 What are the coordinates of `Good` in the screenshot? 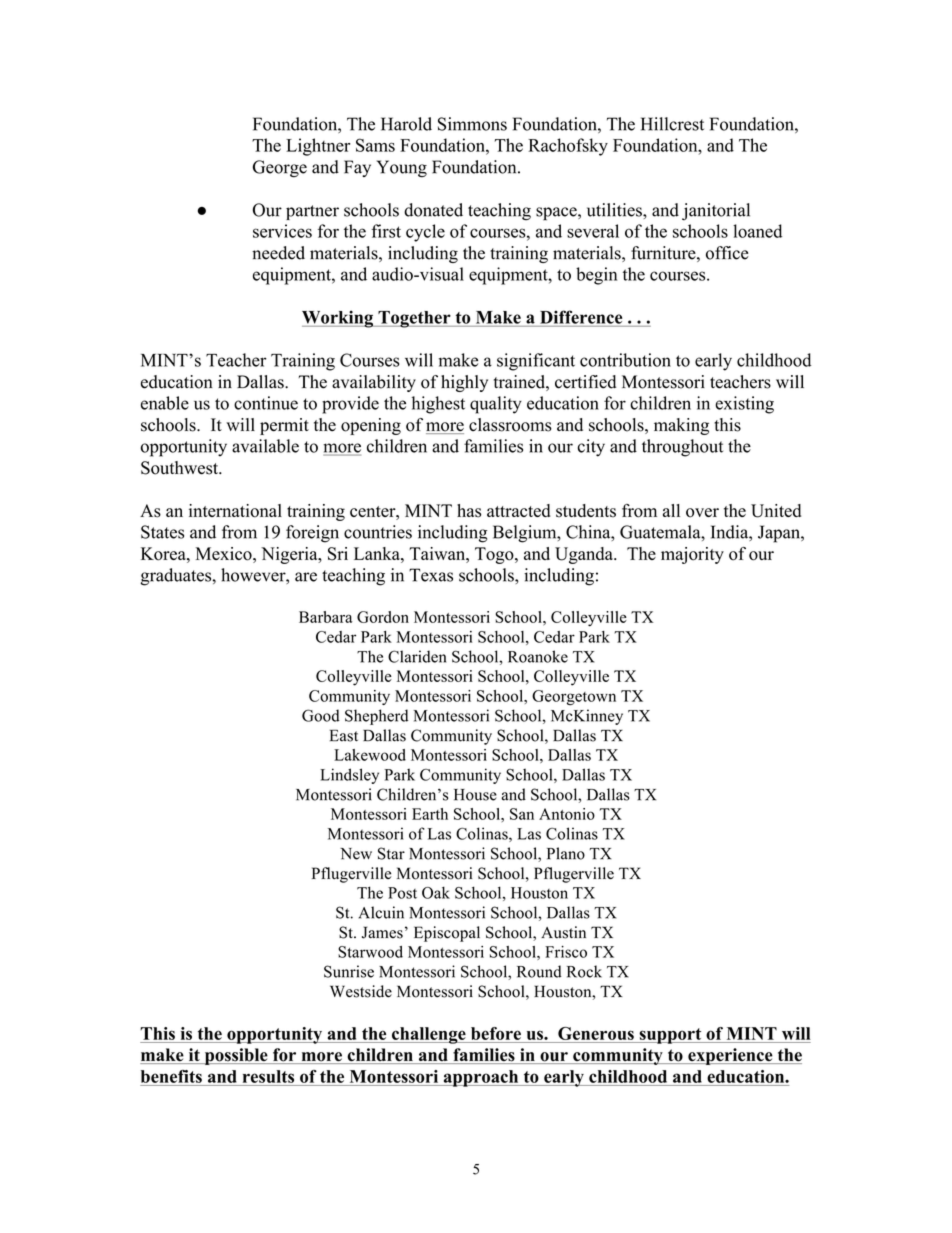 It's located at (321, 715).
